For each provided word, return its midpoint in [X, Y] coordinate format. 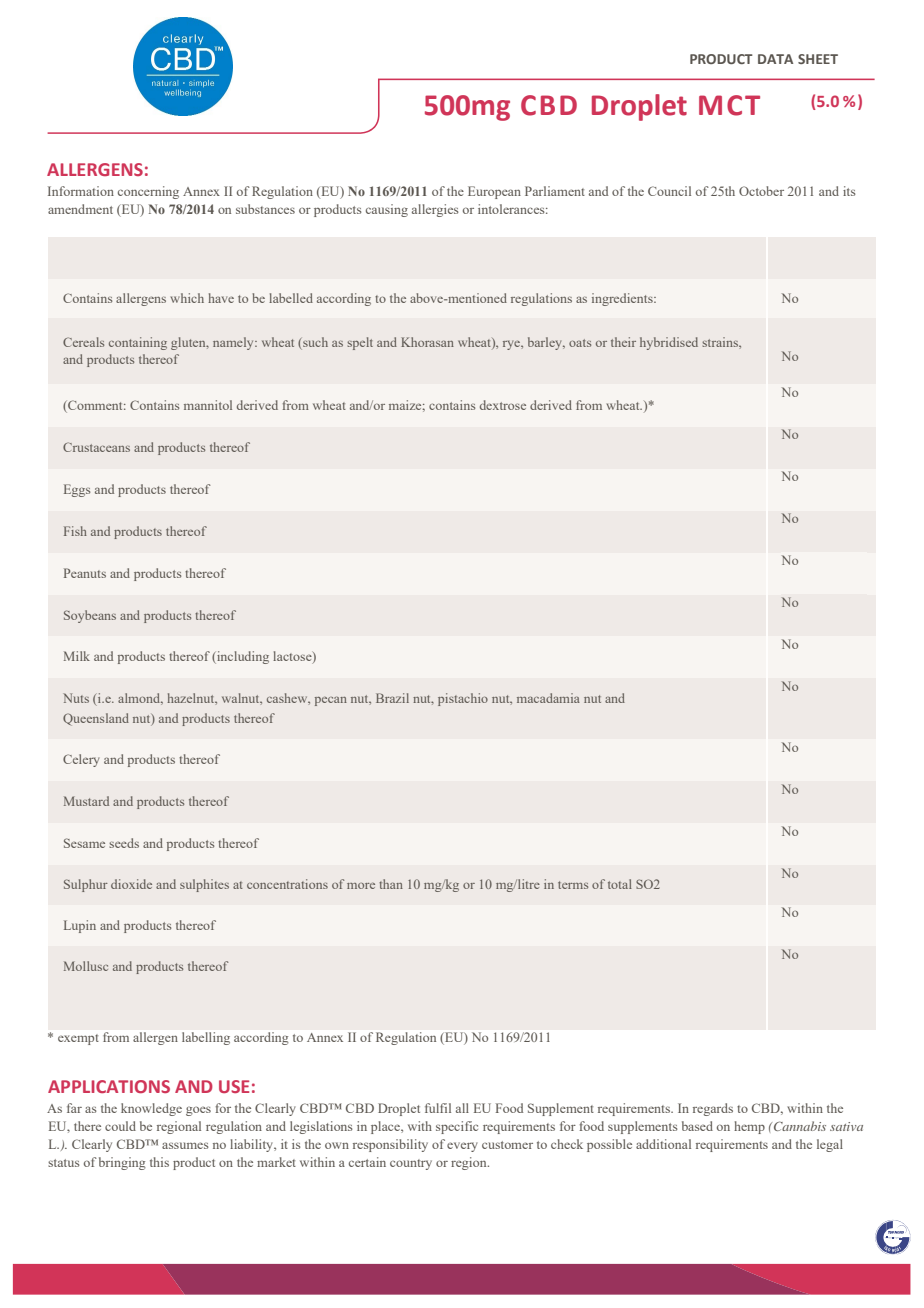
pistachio [463, 699]
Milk [77, 656]
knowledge [151, 1109]
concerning [148, 192]
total [620, 884]
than [391, 884]
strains [721, 342]
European [494, 192]
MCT [729, 105]
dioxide [131, 884]
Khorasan [427, 342]
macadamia [548, 698]
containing [138, 343]
